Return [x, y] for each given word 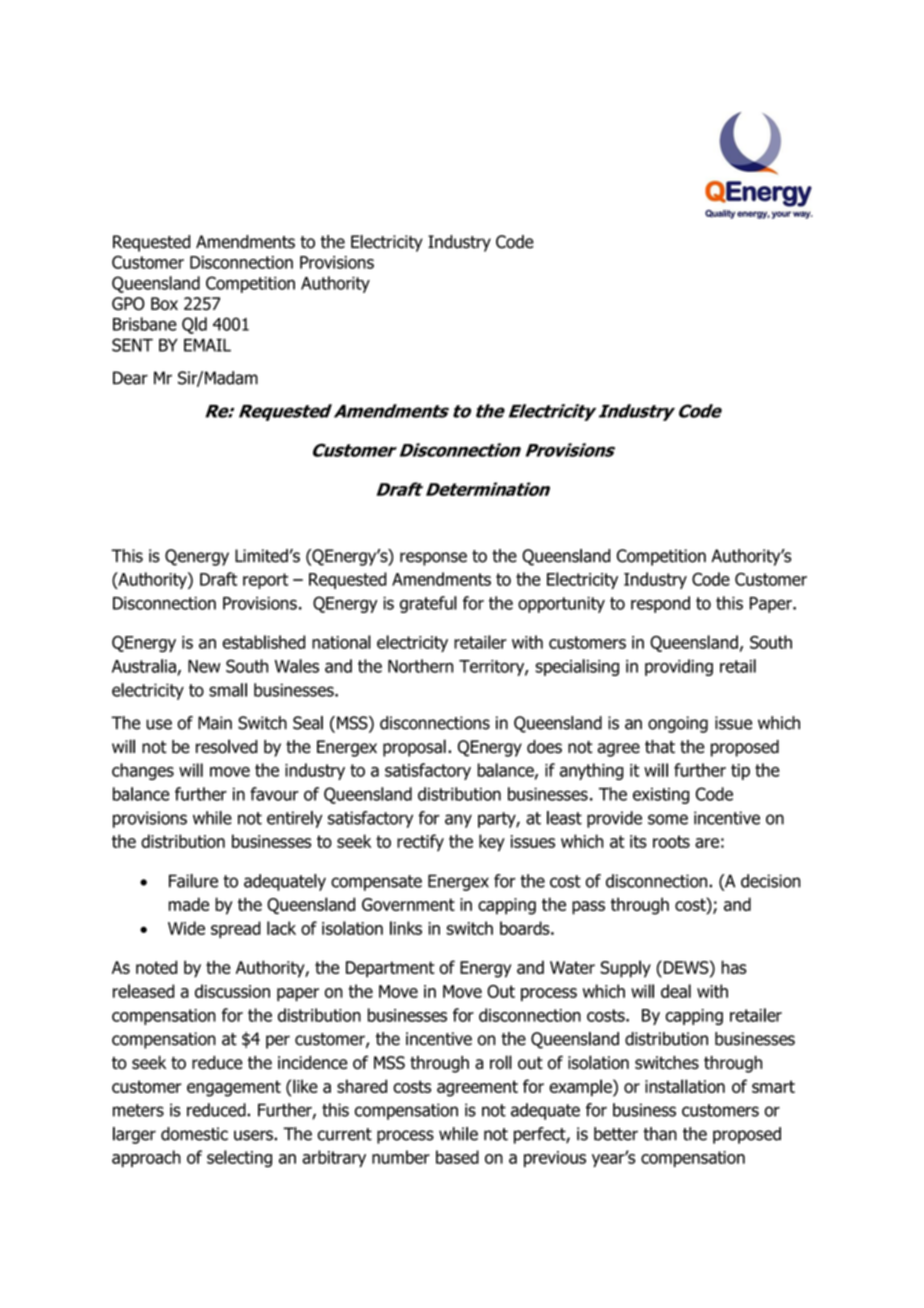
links [406, 928]
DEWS [686, 967]
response [433, 559]
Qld [194, 325]
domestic [194, 1134]
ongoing [678, 724]
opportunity [561, 605]
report [265, 581]
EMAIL [207, 345]
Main [215, 723]
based [457, 1157]
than [660, 1134]
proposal [414, 748]
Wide [186, 928]
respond [660, 604]
